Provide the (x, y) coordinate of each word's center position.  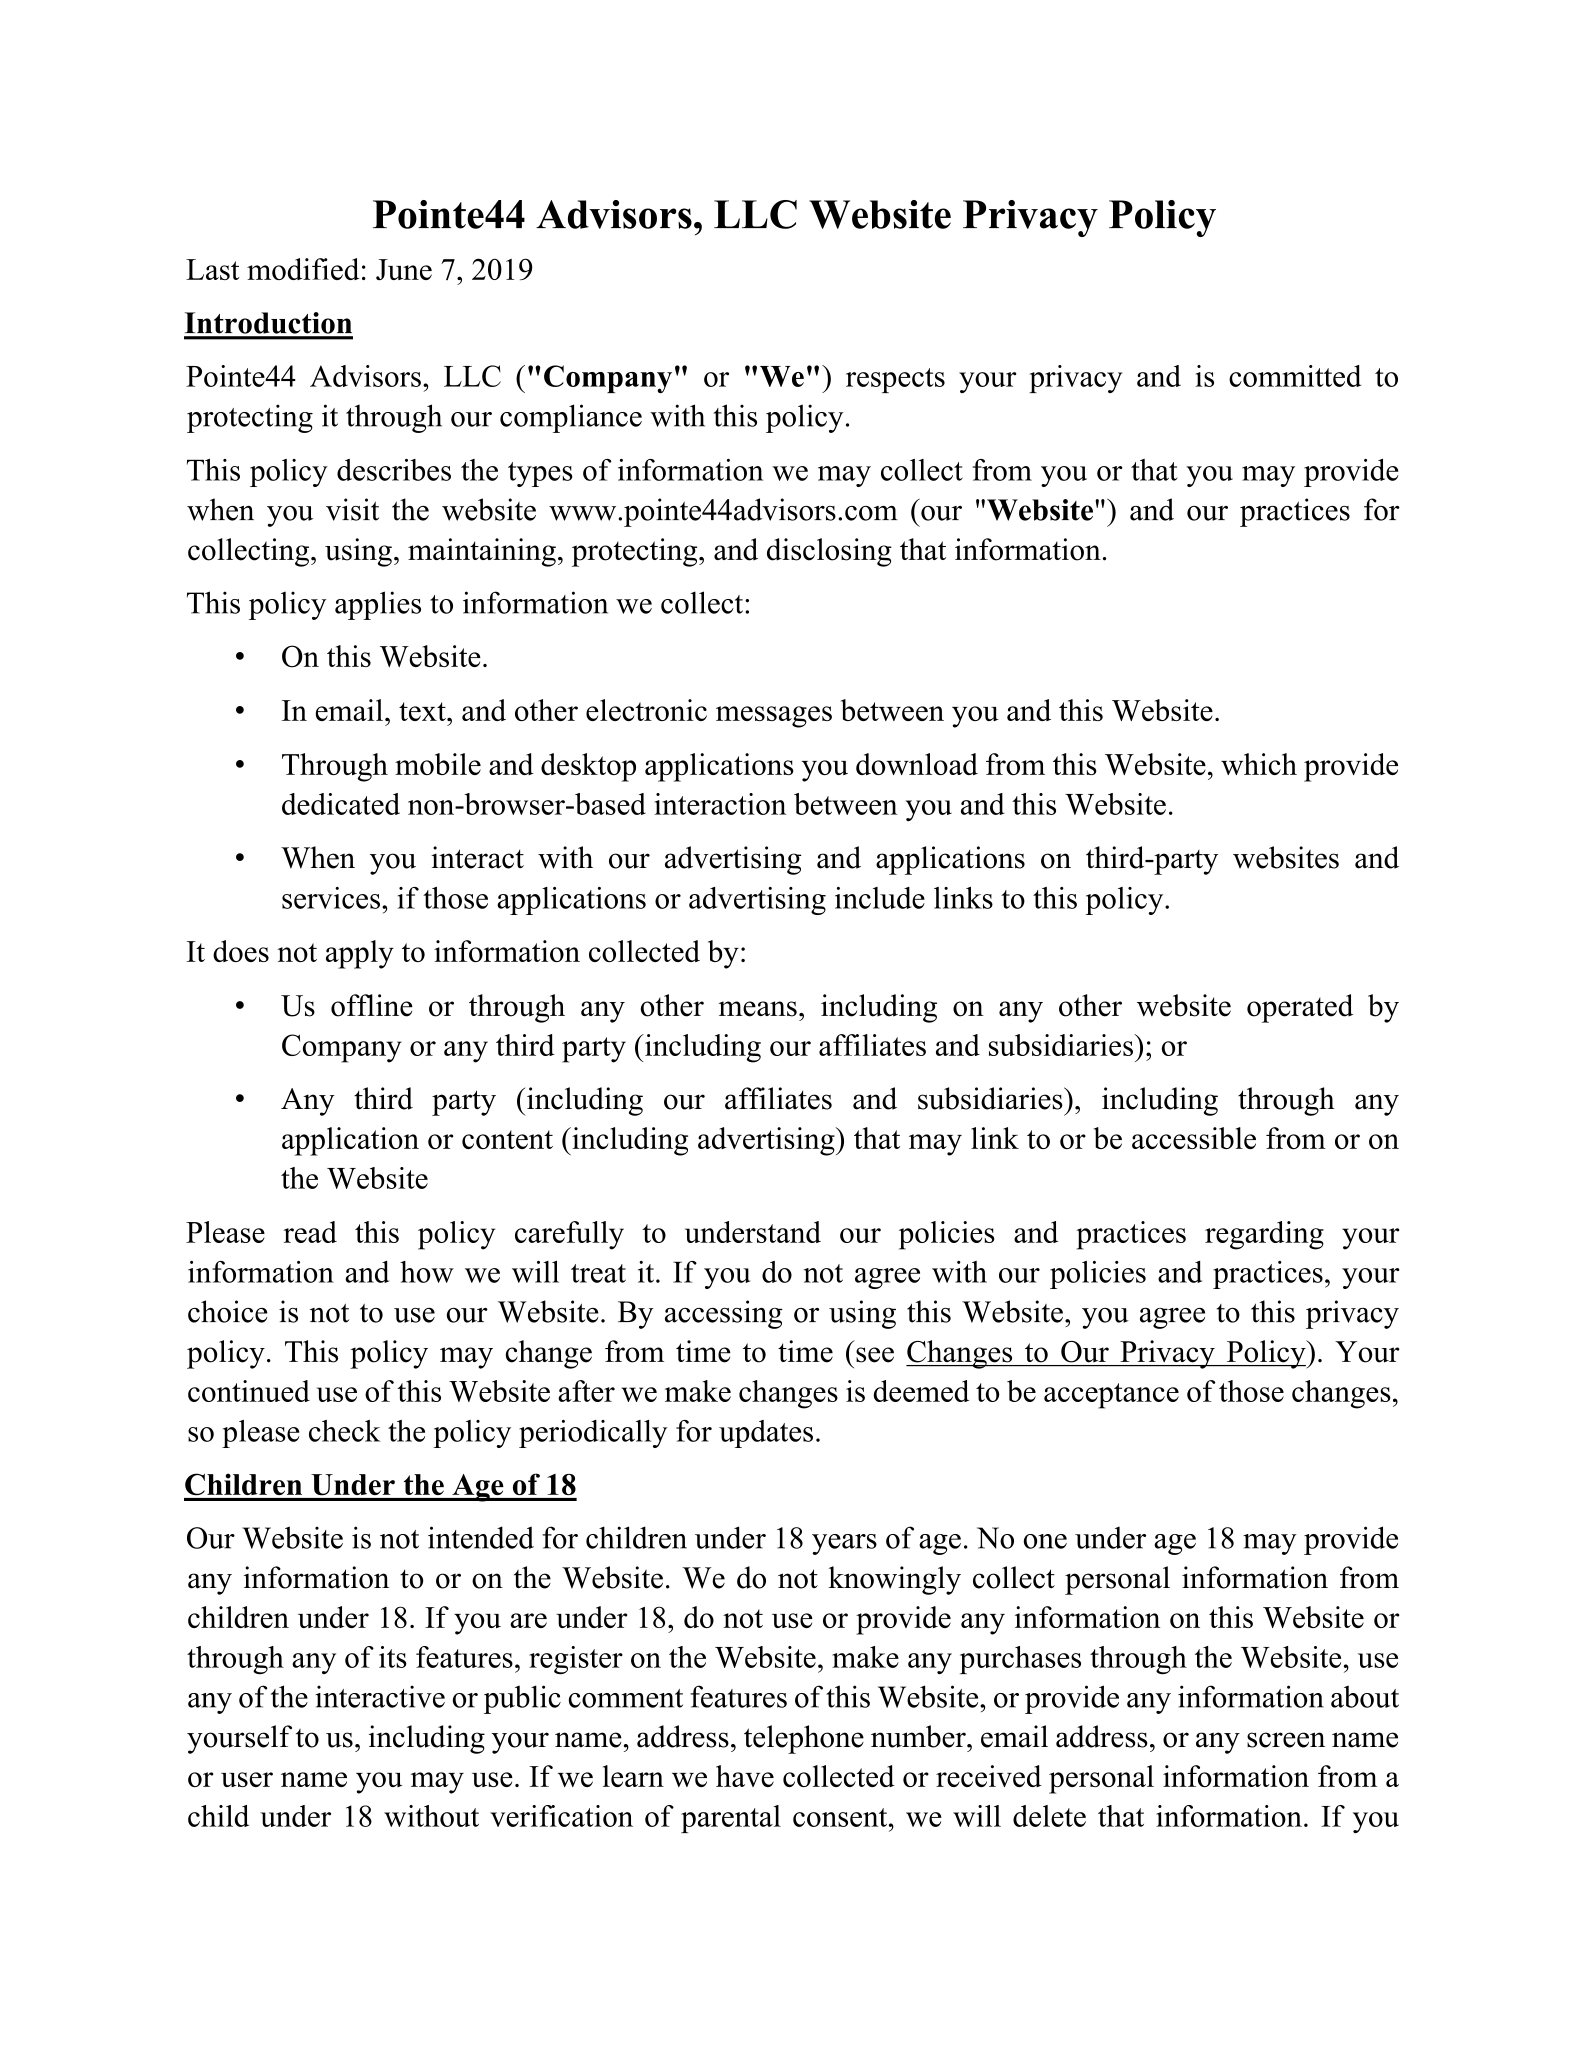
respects (895, 380)
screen (1286, 1740)
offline (372, 1005)
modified (303, 269)
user (247, 1779)
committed (1295, 376)
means (758, 1009)
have (745, 1776)
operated (1300, 1008)
